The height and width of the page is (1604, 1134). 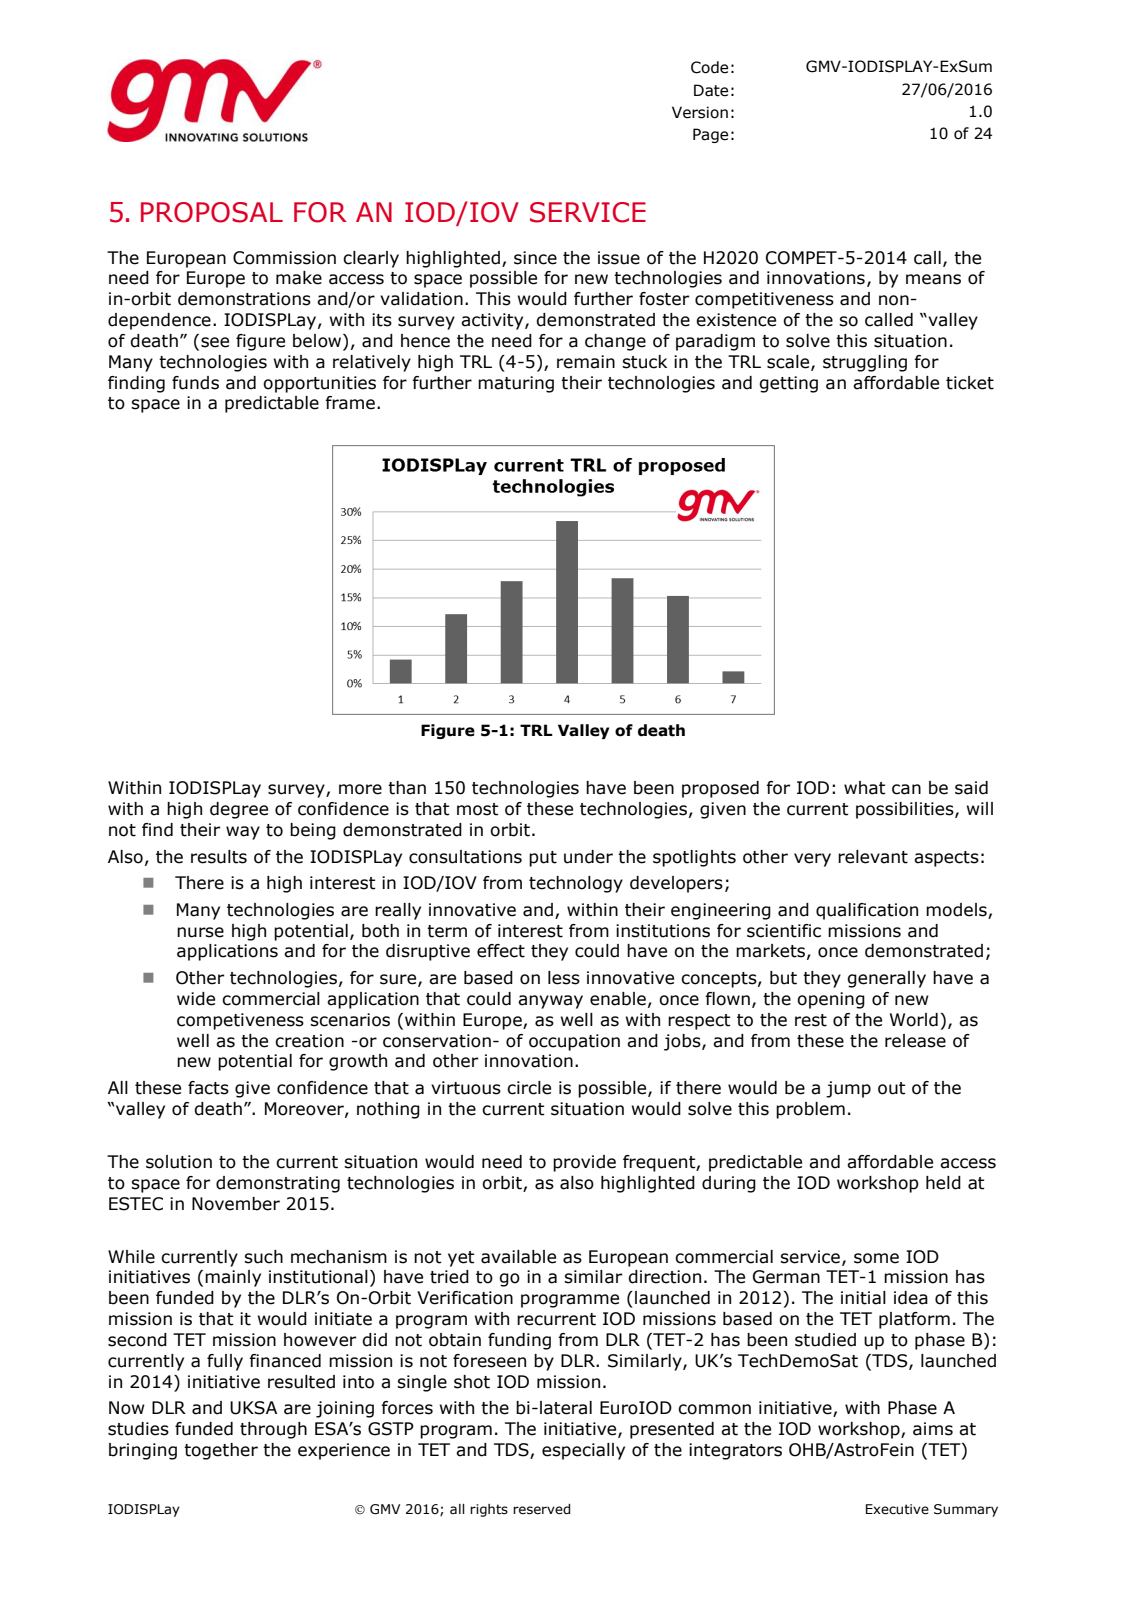 What do you see at coordinates (196, 999) in the page?
I see `wide` at bounding box center [196, 999].
